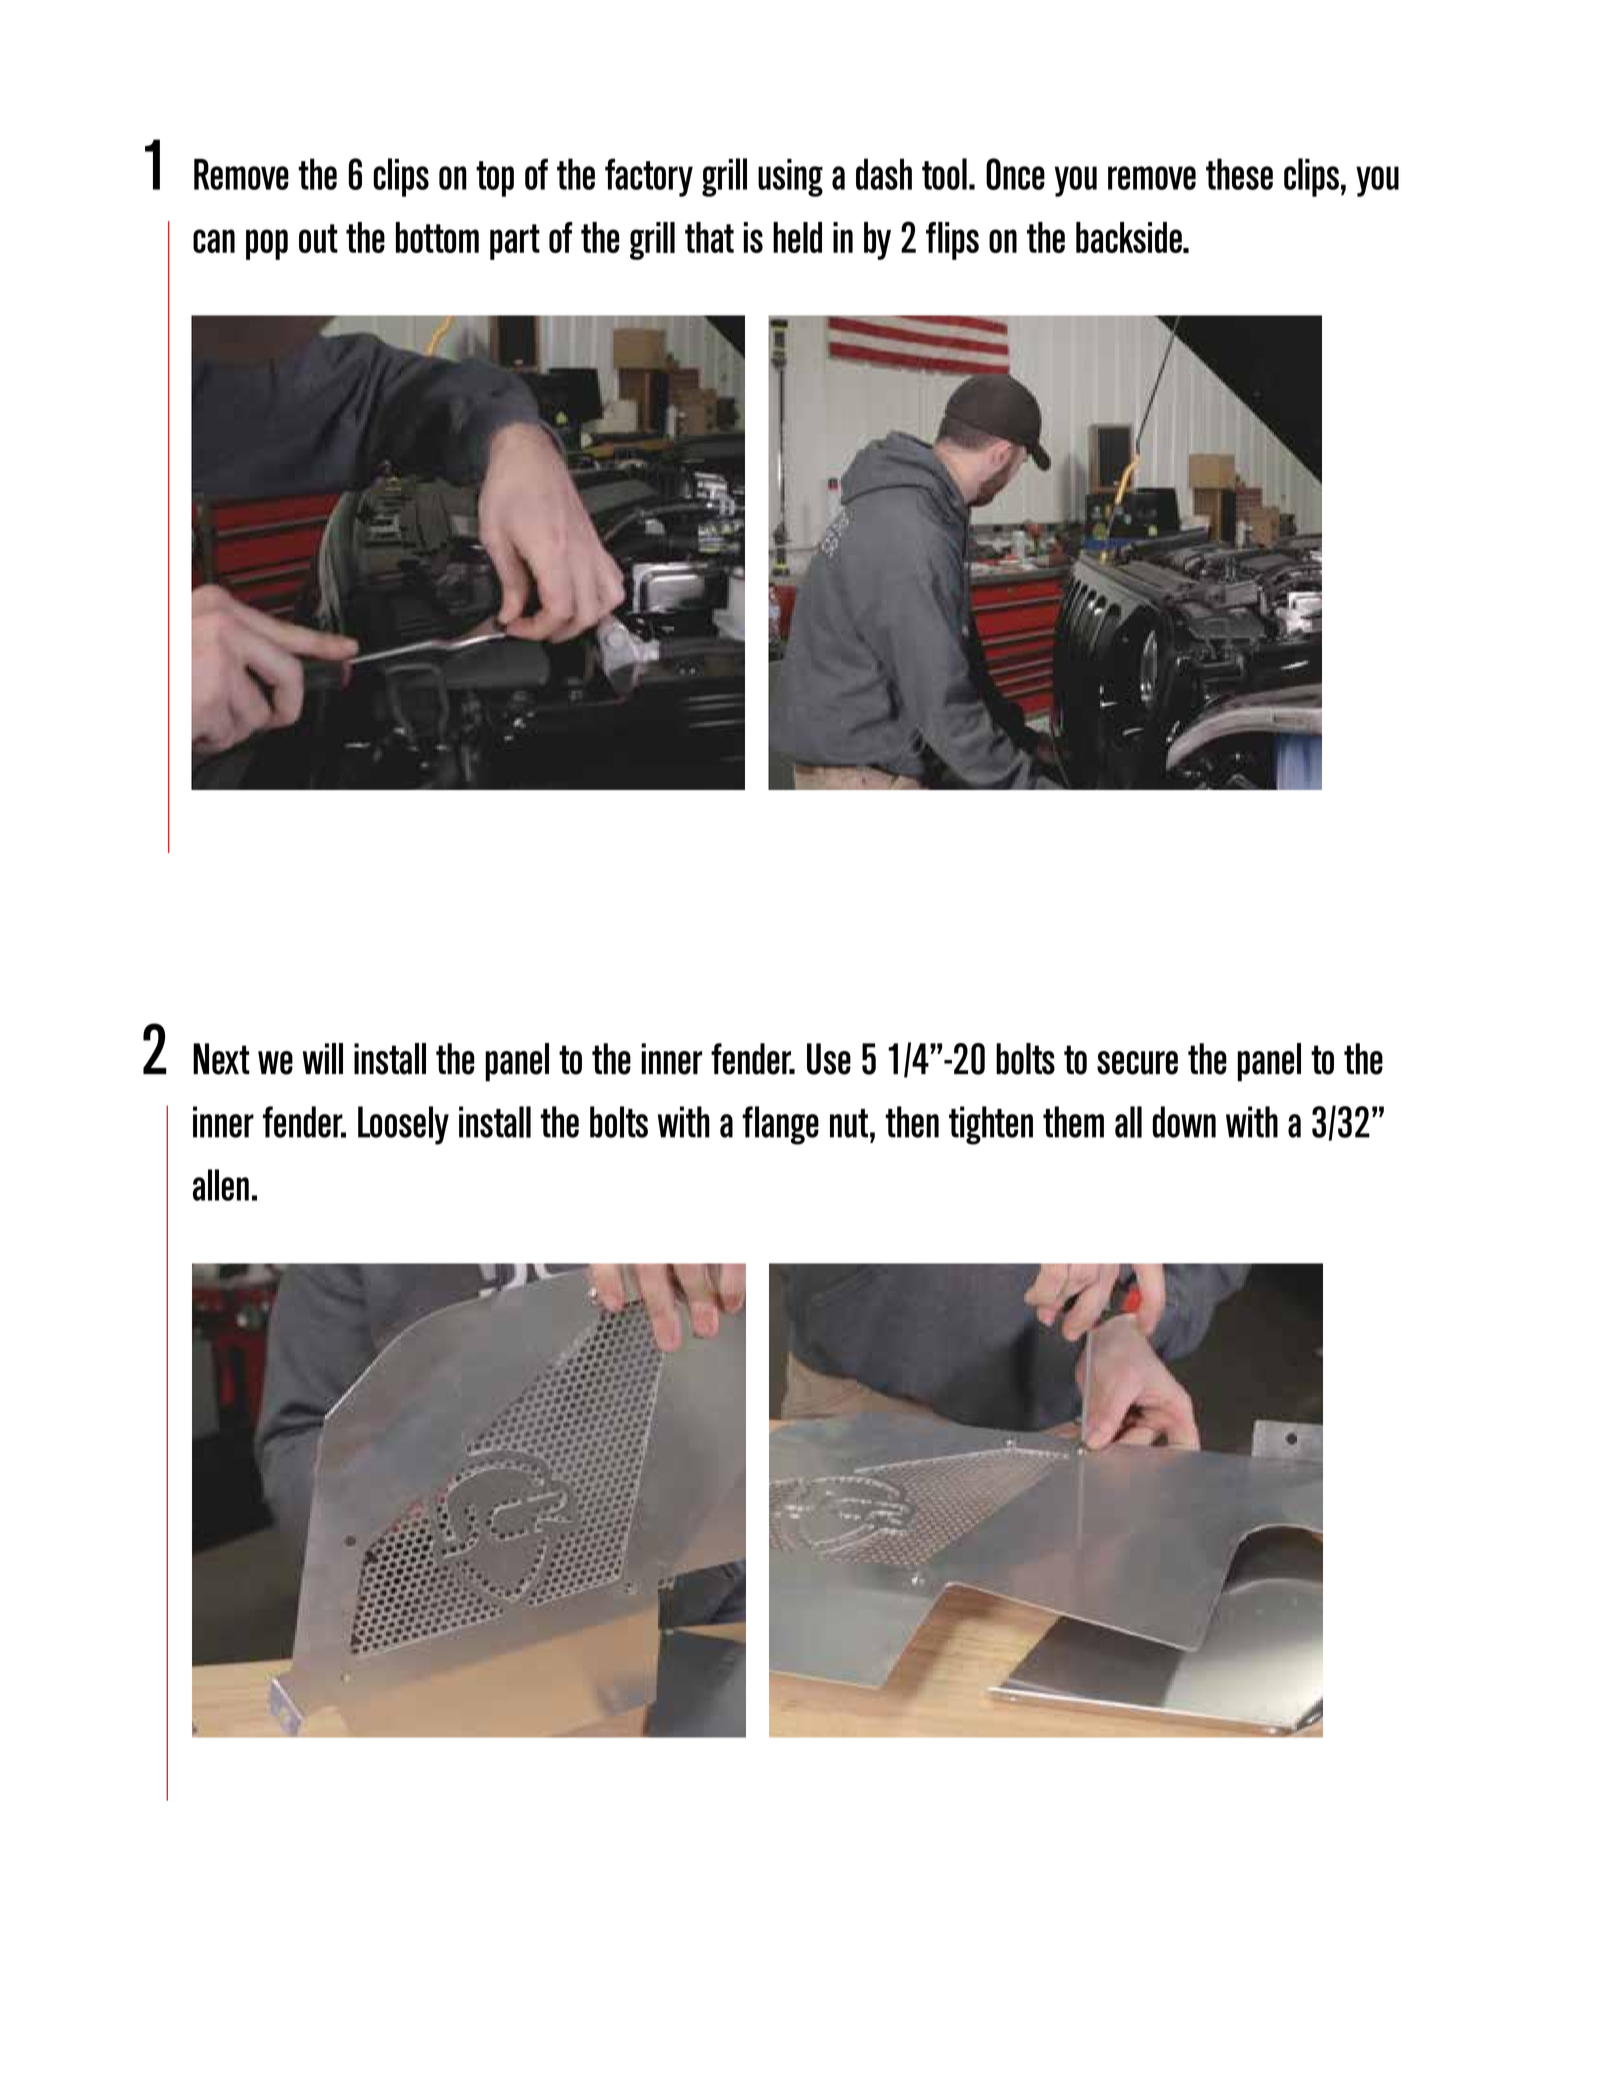 The image size is (1611, 2085). Describe the element at coordinates (1137, 1063) in the document. I see `secure` at that location.
